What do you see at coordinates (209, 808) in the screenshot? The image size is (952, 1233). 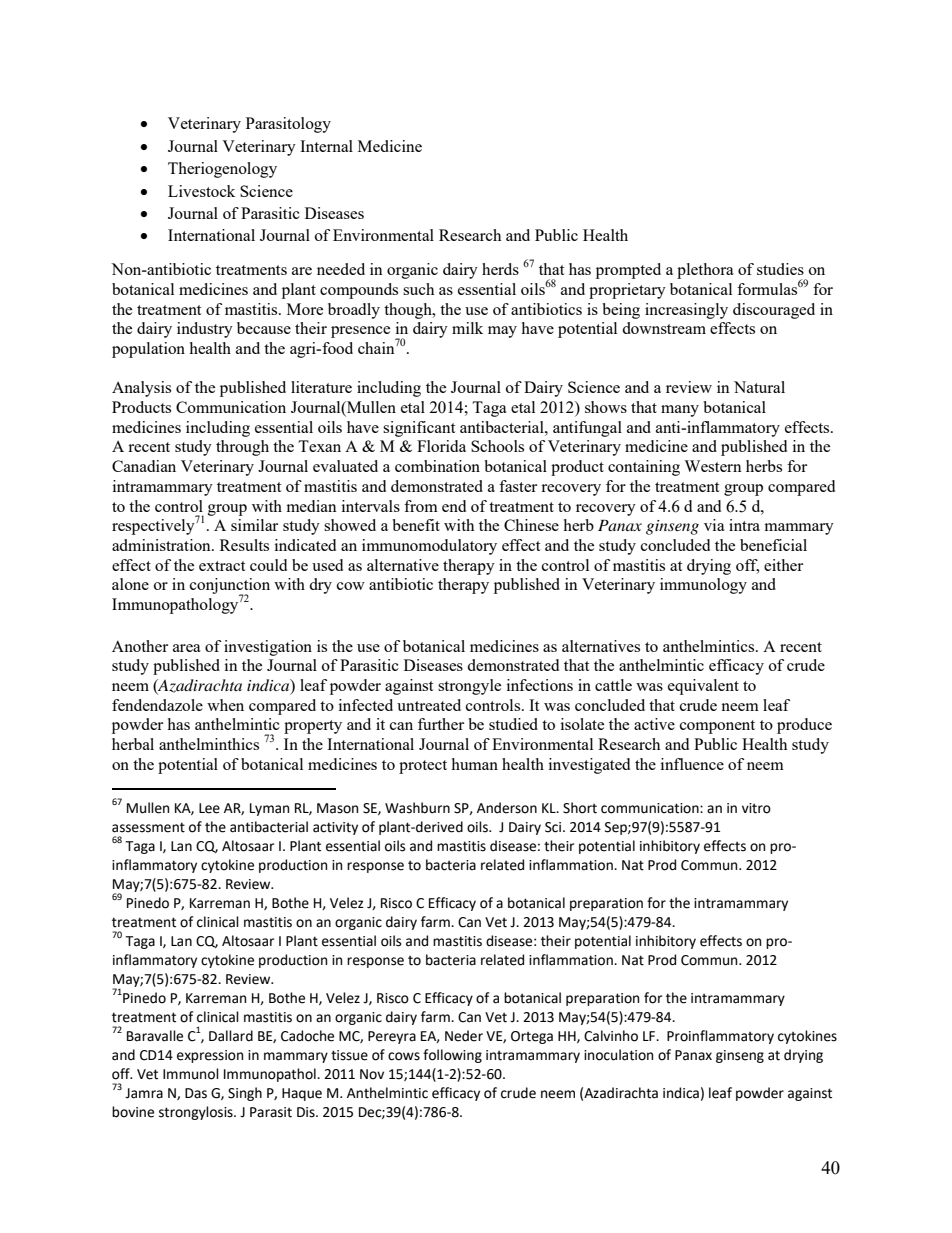 I see `Lee` at bounding box center [209, 808].
